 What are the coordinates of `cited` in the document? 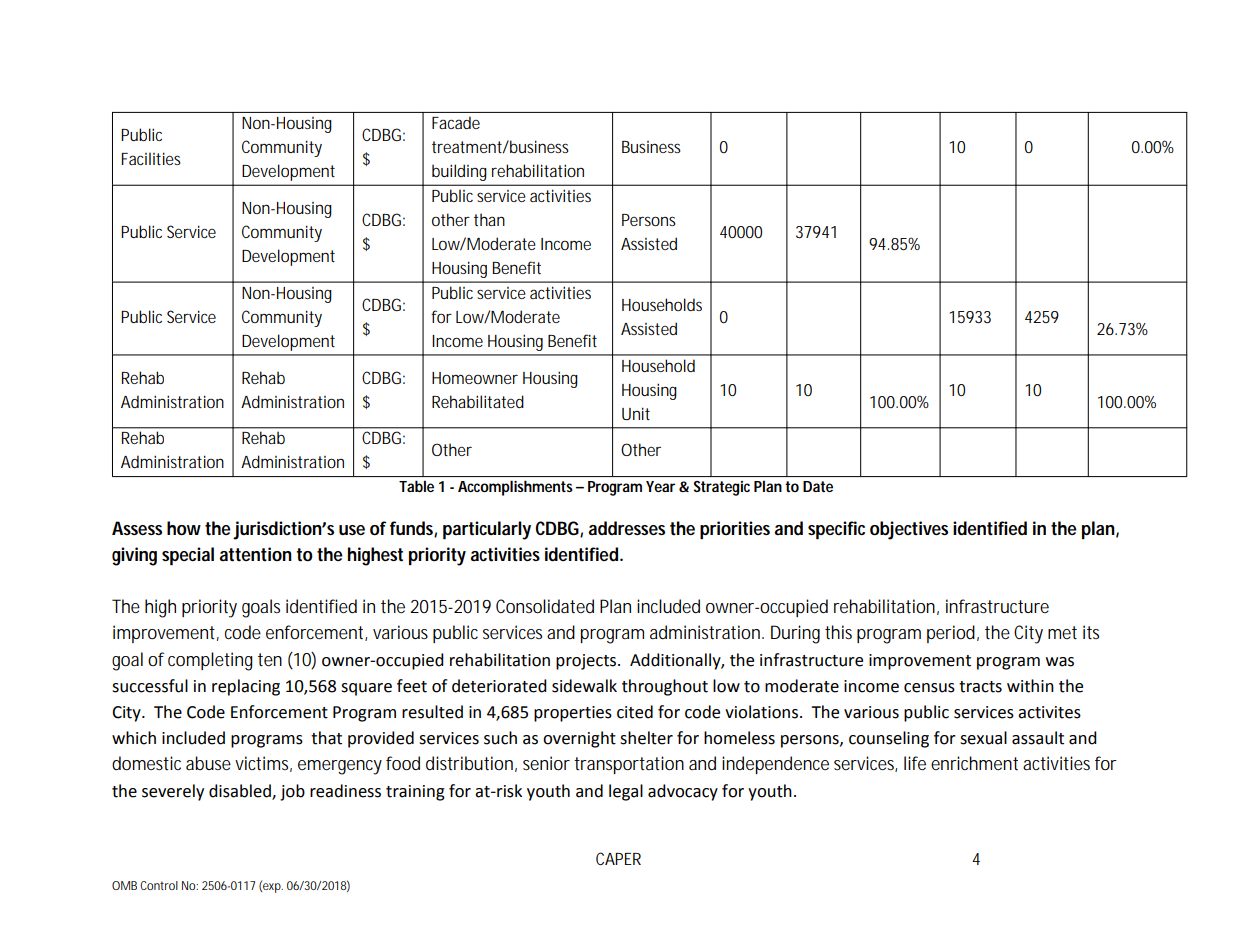 It's located at (635, 712).
